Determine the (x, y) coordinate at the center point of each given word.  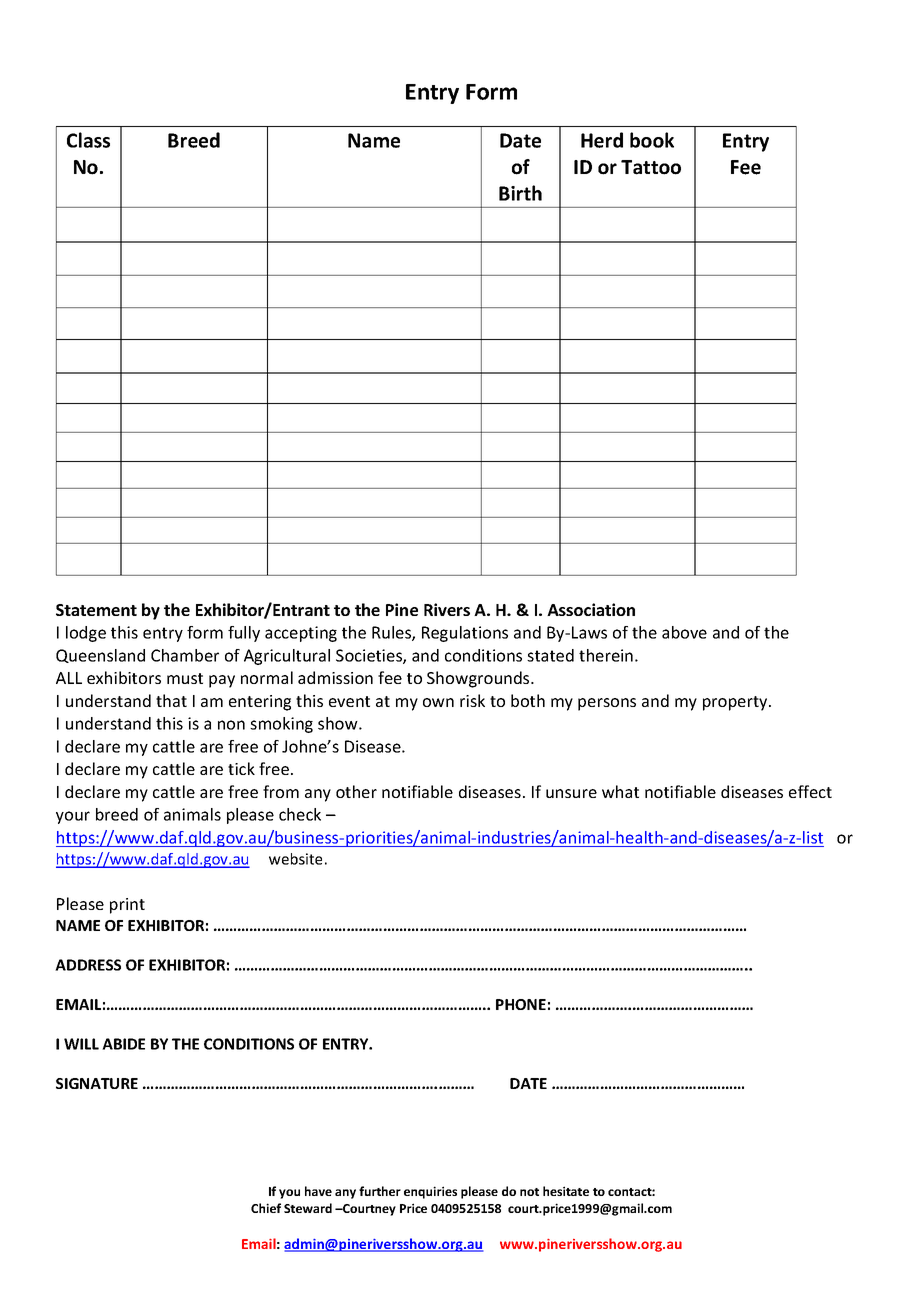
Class (88, 140)
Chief (266, 1208)
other (356, 791)
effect (810, 791)
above (684, 632)
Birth (520, 193)
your (73, 817)
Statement (96, 610)
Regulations (465, 634)
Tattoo (651, 167)
